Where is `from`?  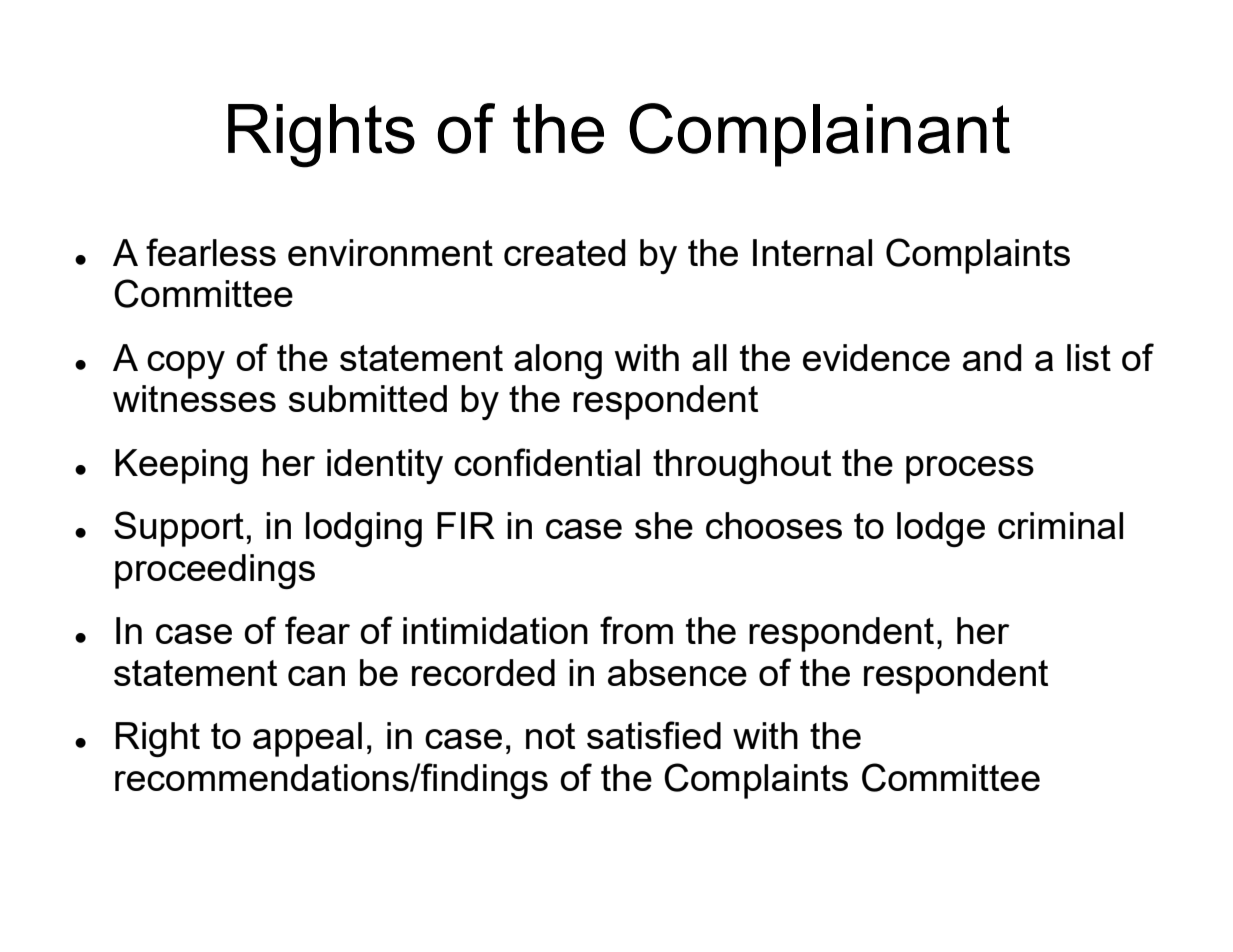 from is located at coordinates (636, 630).
